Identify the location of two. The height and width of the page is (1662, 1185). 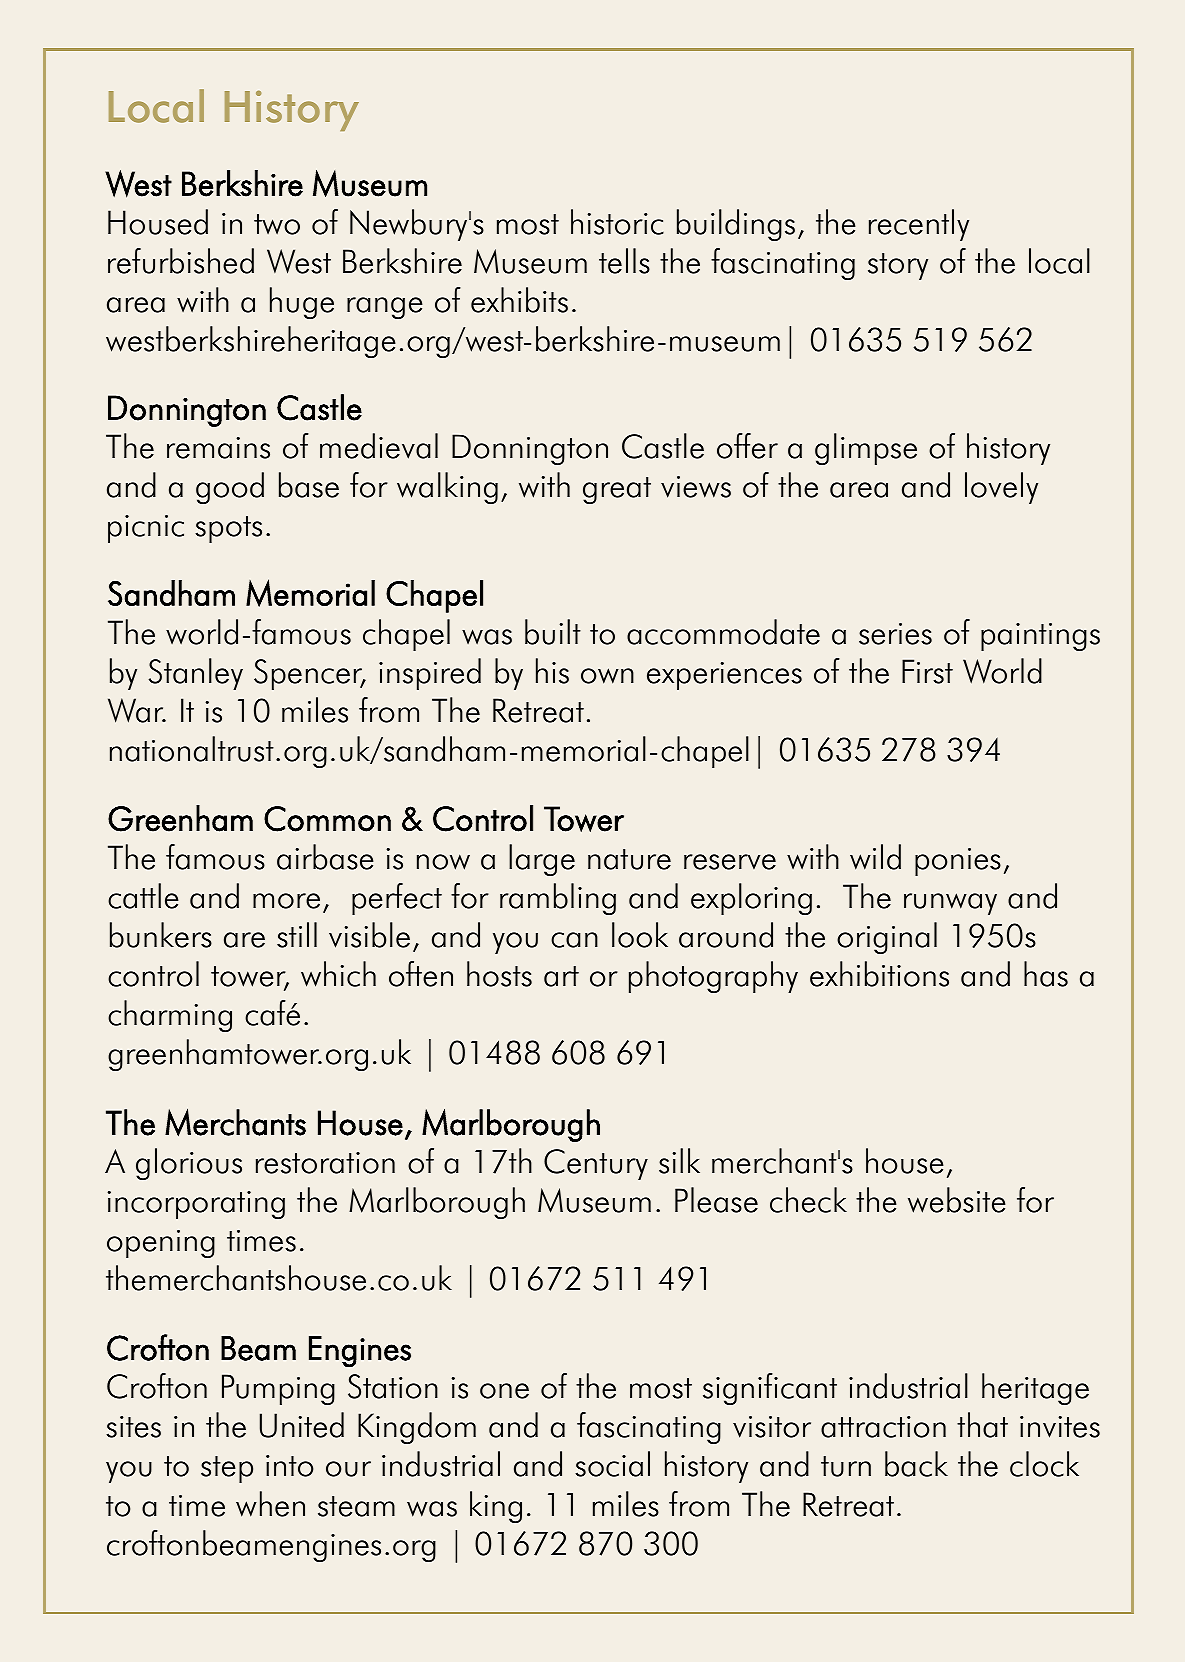
(277, 224).
